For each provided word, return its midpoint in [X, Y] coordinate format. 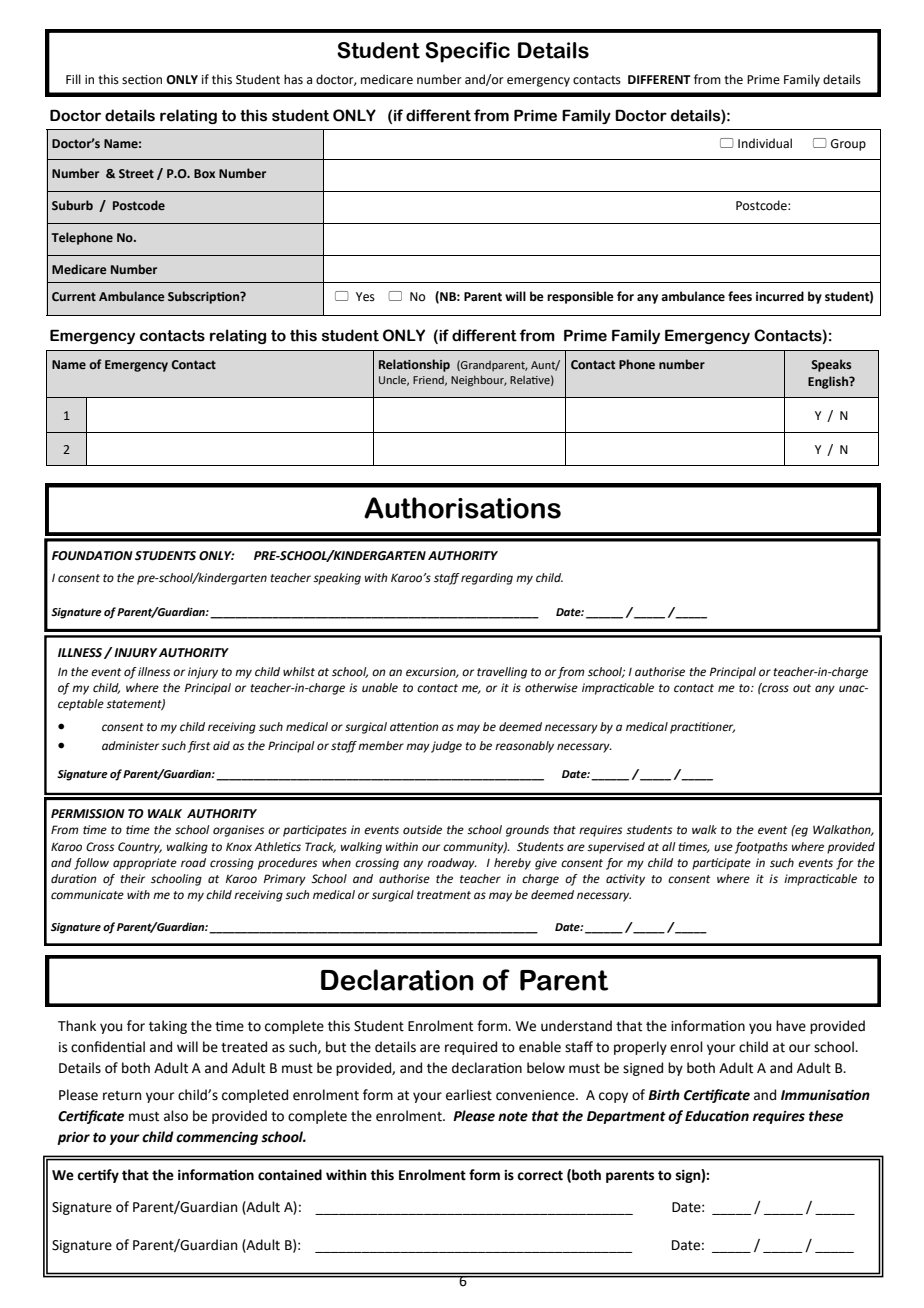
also [176, 1116]
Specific [467, 52]
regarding [487, 579]
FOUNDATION [92, 556]
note [513, 1116]
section [142, 80]
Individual [765, 143]
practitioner [702, 728]
